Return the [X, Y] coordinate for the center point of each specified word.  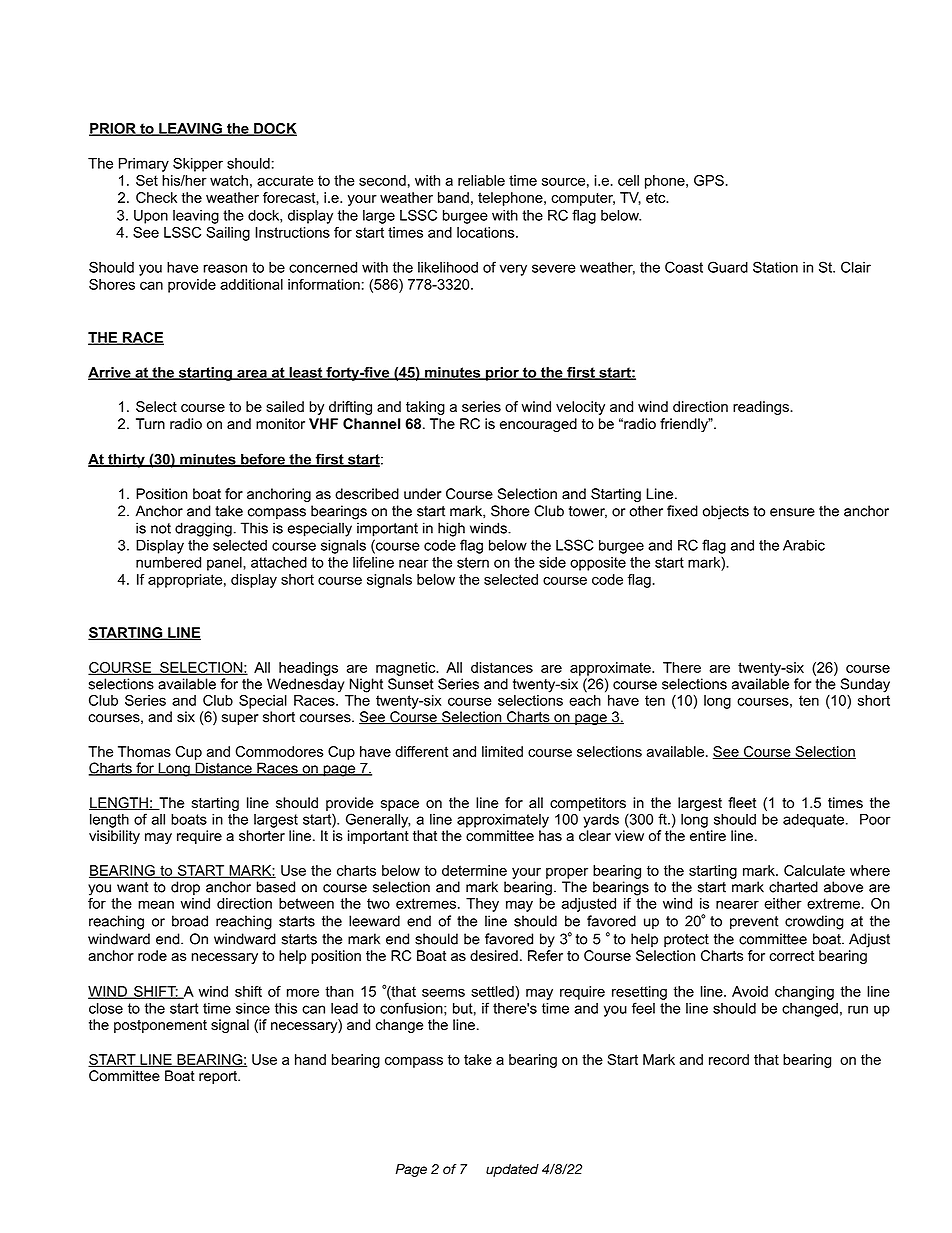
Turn [150, 424]
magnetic [407, 669]
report [219, 1077]
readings [762, 408]
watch [229, 180]
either [783, 903]
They [482, 905]
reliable [481, 180]
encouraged [538, 425]
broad [190, 921]
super [240, 719]
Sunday [865, 685]
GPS [709, 180]
